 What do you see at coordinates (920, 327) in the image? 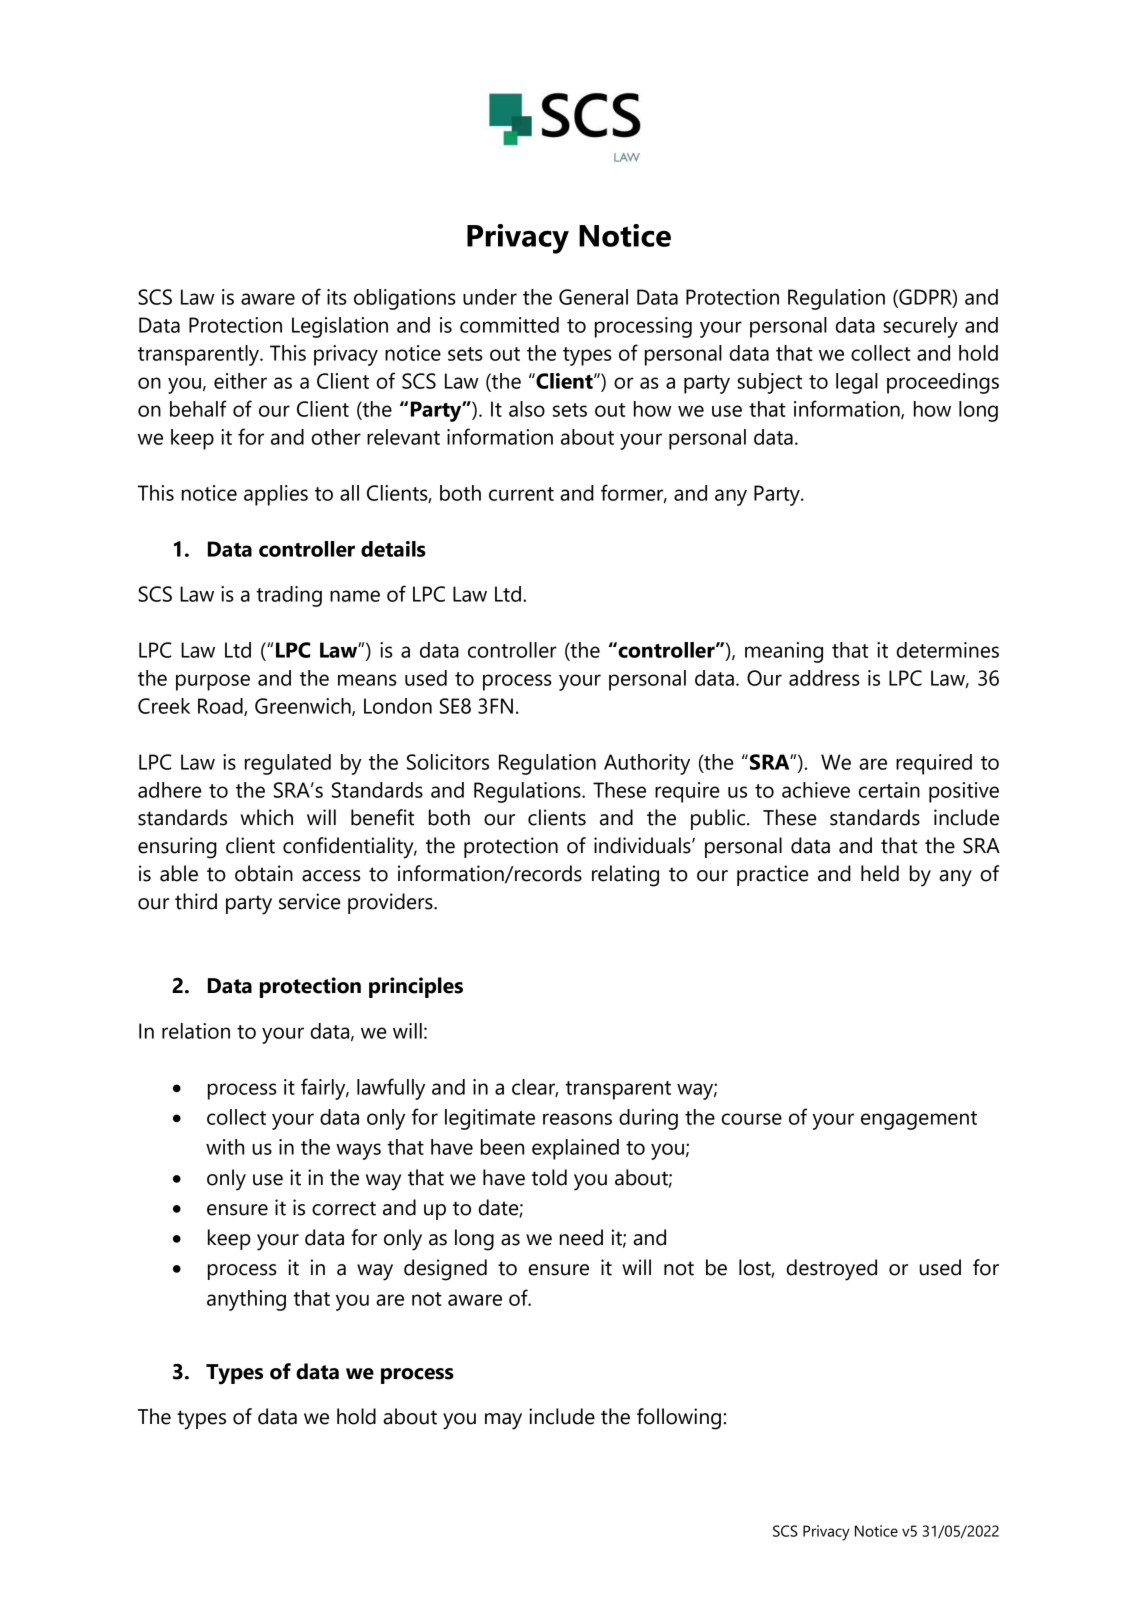
I see `securely` at bounding box center [920, 327].
